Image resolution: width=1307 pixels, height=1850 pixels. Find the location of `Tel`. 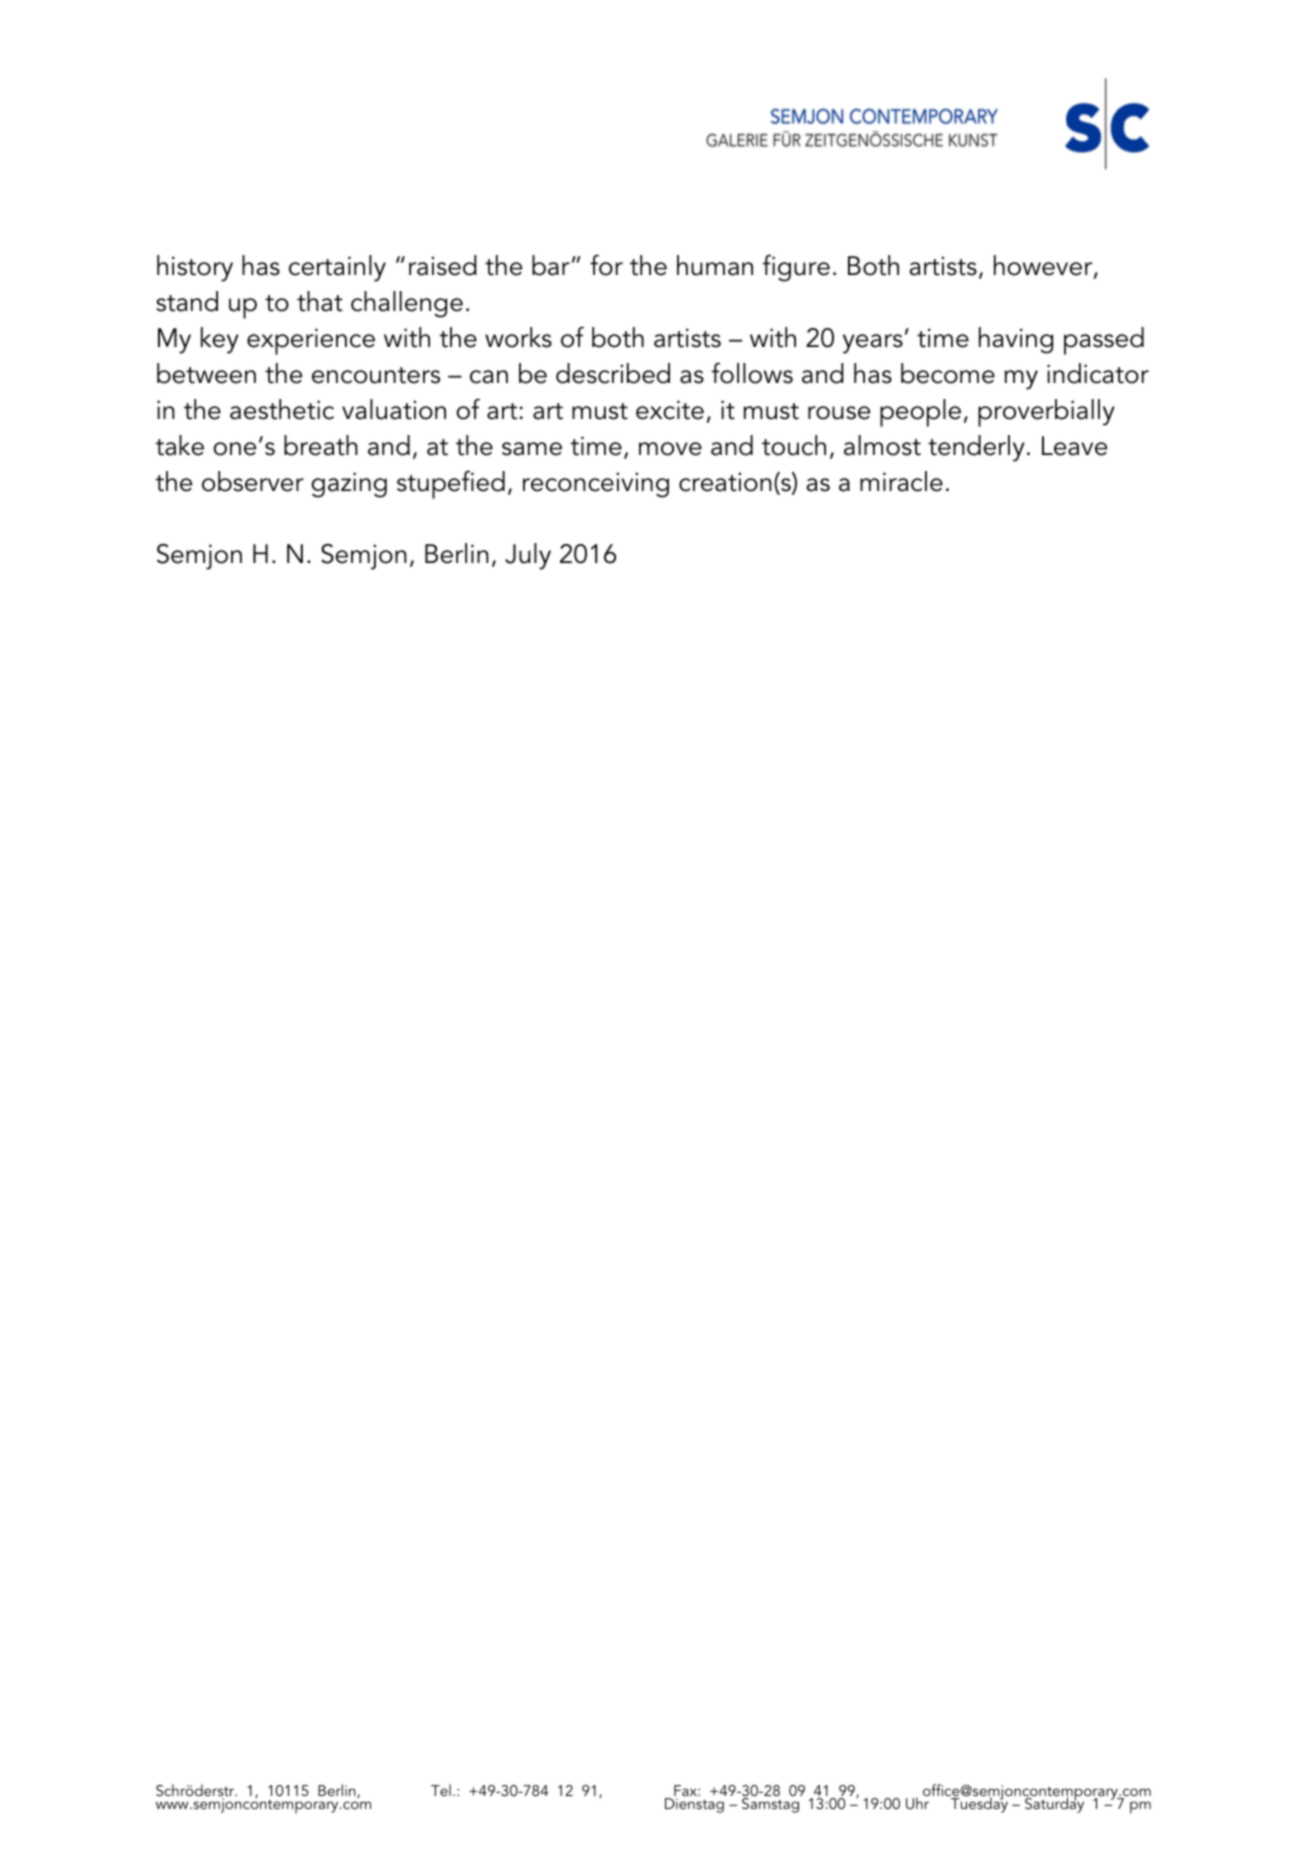

Tel is located at coordinates (441, 1790).
